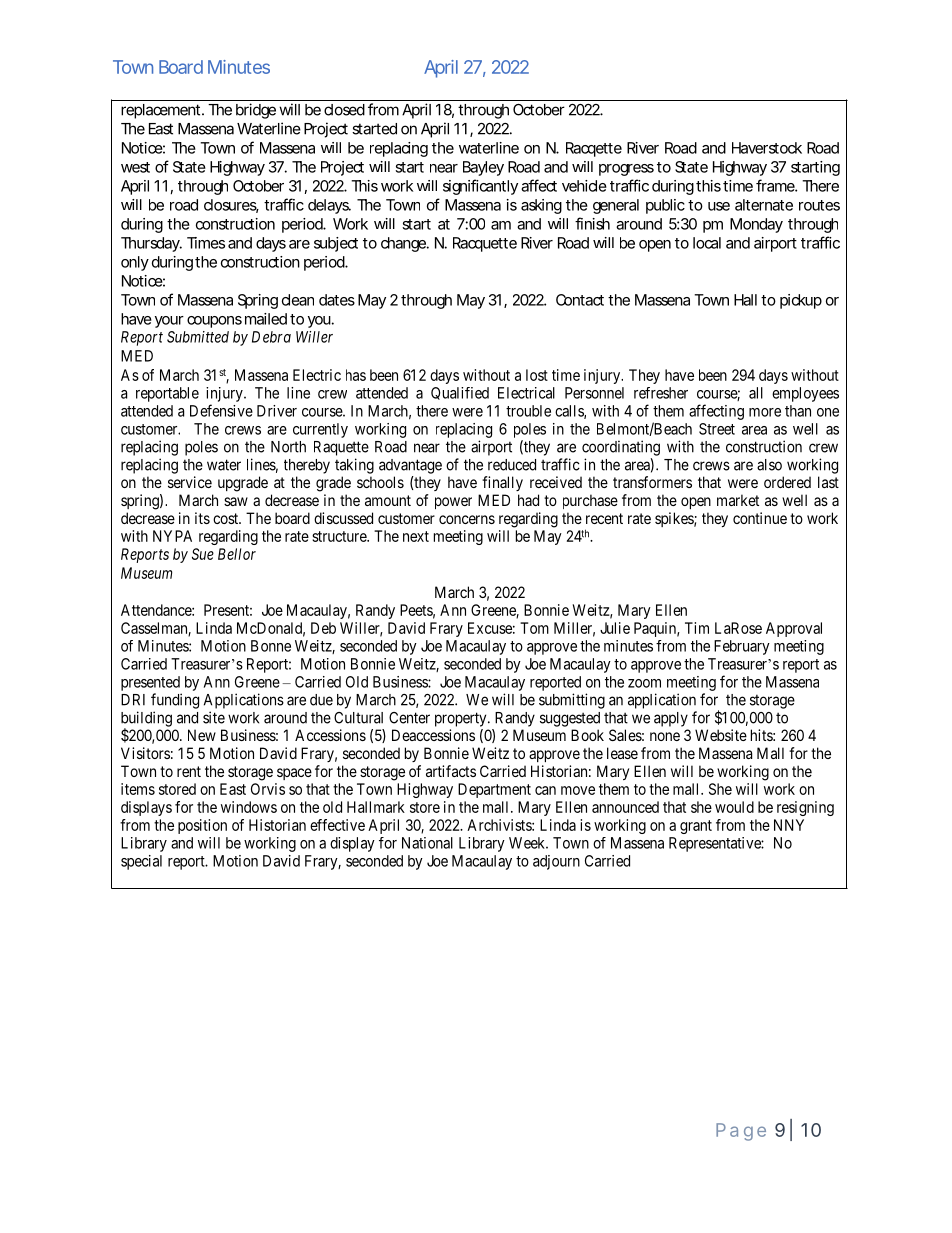 This document has width=952, height=1233. I want to click on employees, so click(805, 394).
